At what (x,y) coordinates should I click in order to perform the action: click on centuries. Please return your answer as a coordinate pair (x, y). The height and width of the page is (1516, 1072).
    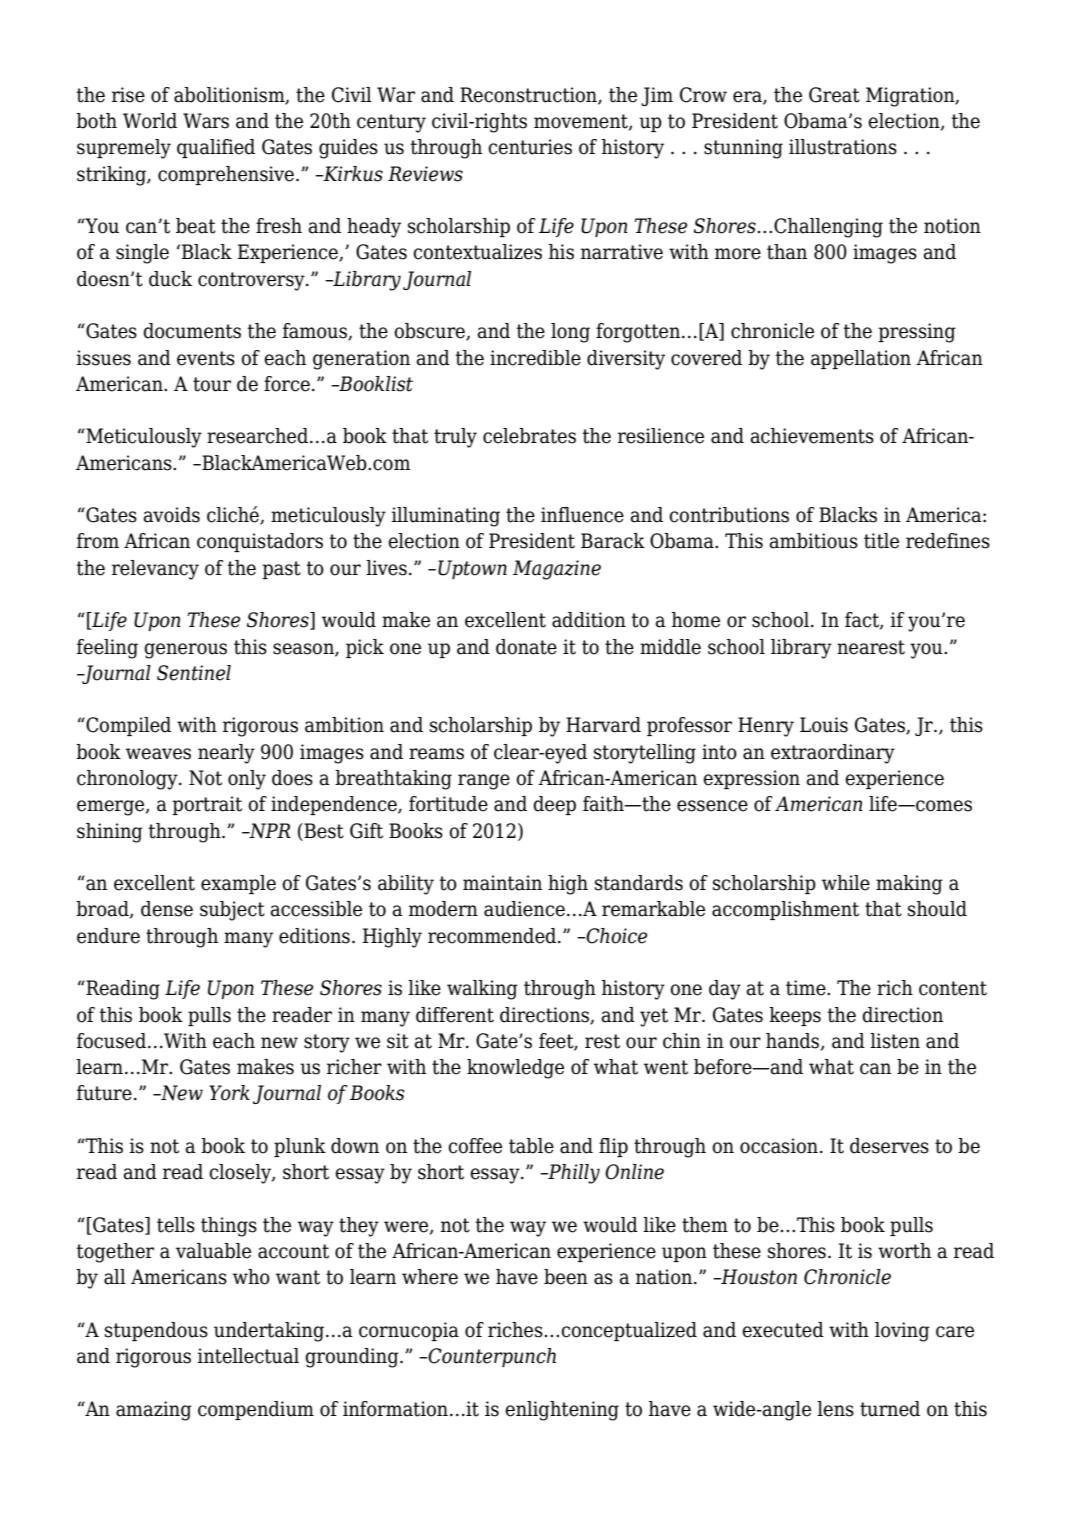
    Looking at the image, I should click on (530, 147).
